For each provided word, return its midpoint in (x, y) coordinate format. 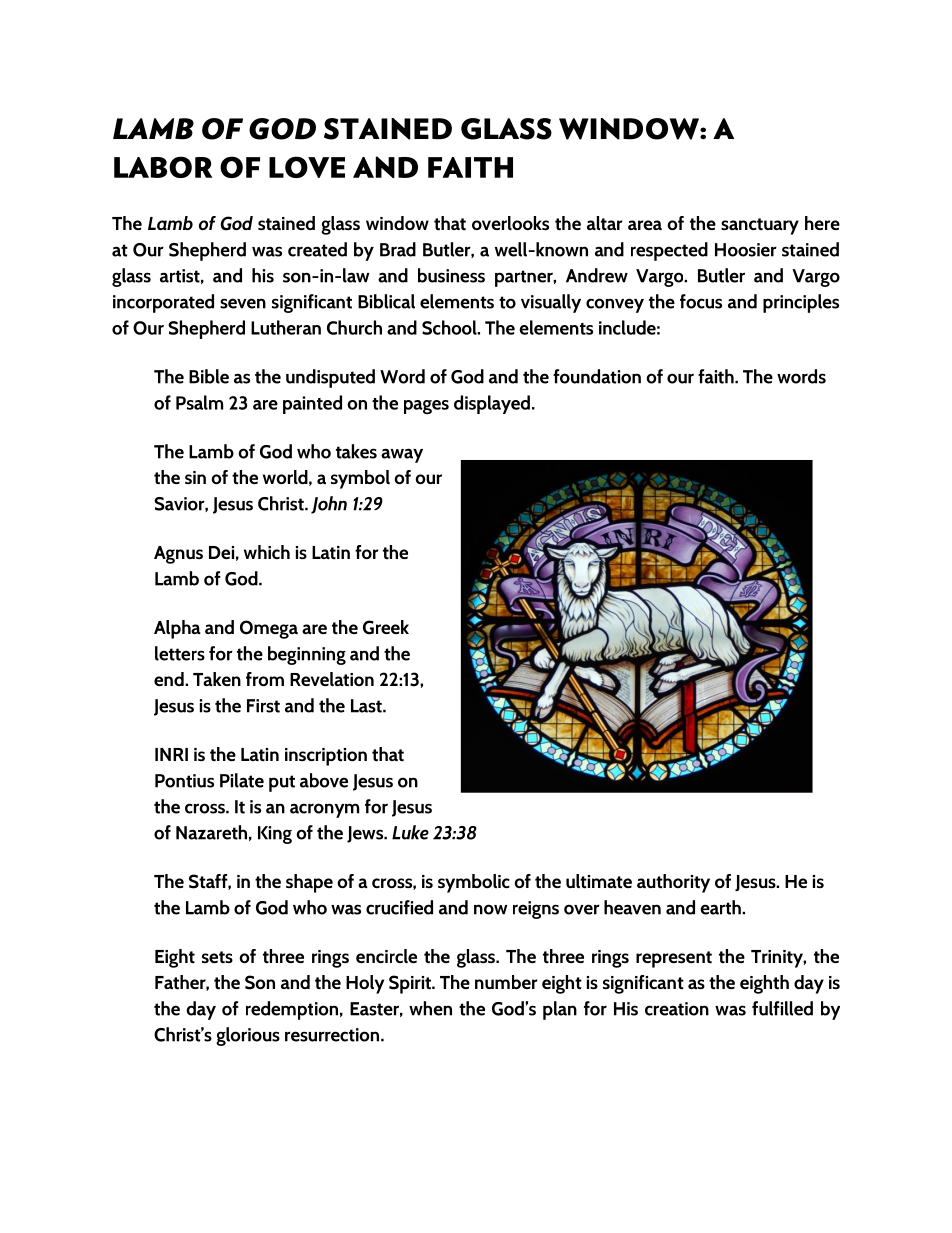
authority (673, 883)
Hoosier (746, 250)
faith (717, 376)
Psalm (199, 402)
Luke (410, 832)
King (275, 835)
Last (367, 706)
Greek (386, 627)
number (506, 982)
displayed (492, 404)
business (451, 275)
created (317, 249)
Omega (269, 629)
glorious (248, 1036)
